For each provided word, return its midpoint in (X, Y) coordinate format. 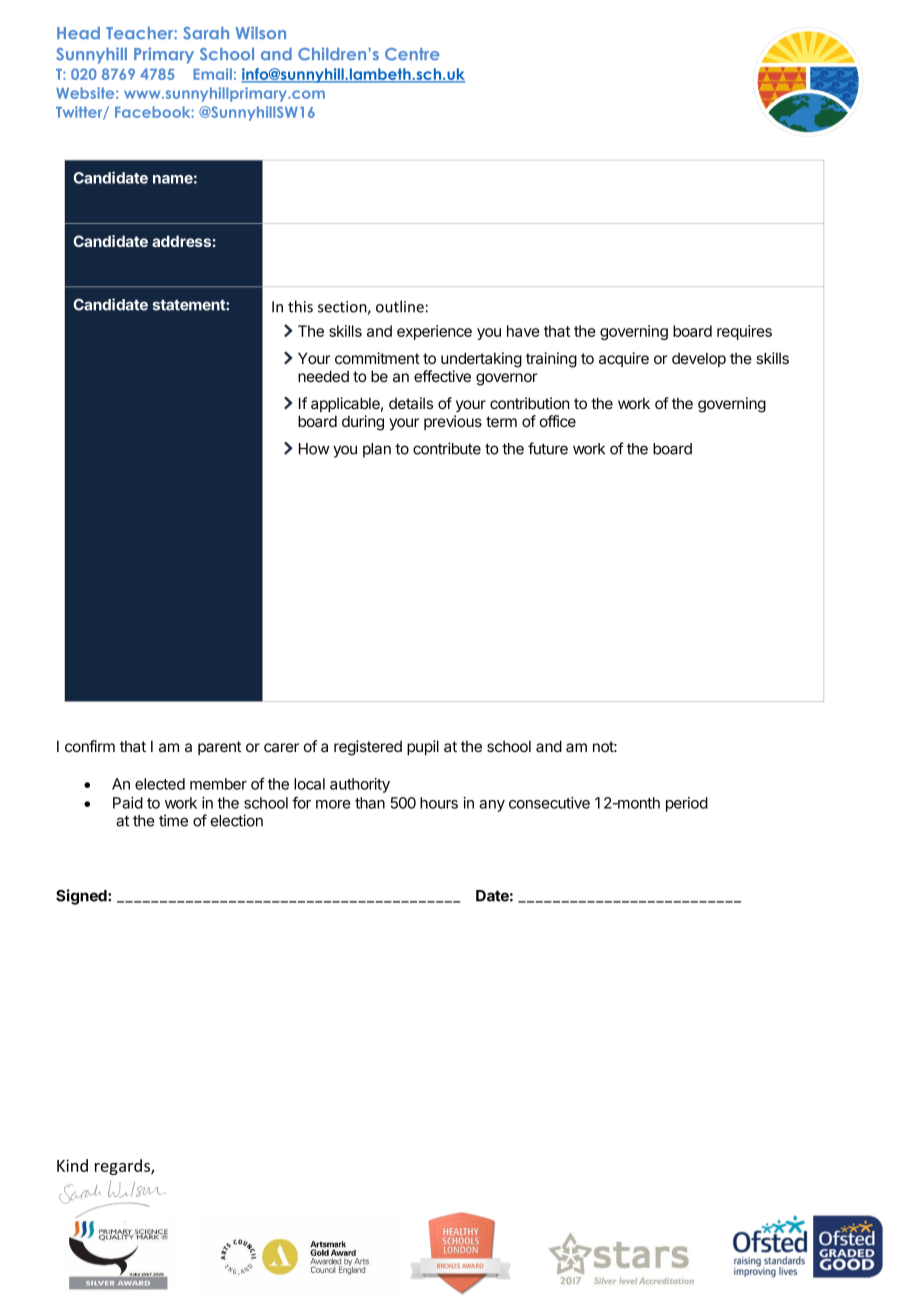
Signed (82, 897)
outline (400, 306)
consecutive (549, 803)
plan (377, 450)
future (548, 448)
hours (439, 803)
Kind (72, 1165)
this (300, 306)
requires (744, 332)
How (314, 449)
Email (212, 74)
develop (699, 359)
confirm (90, 746)
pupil (423, 747)
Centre (412, 54)
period (687, 804)
